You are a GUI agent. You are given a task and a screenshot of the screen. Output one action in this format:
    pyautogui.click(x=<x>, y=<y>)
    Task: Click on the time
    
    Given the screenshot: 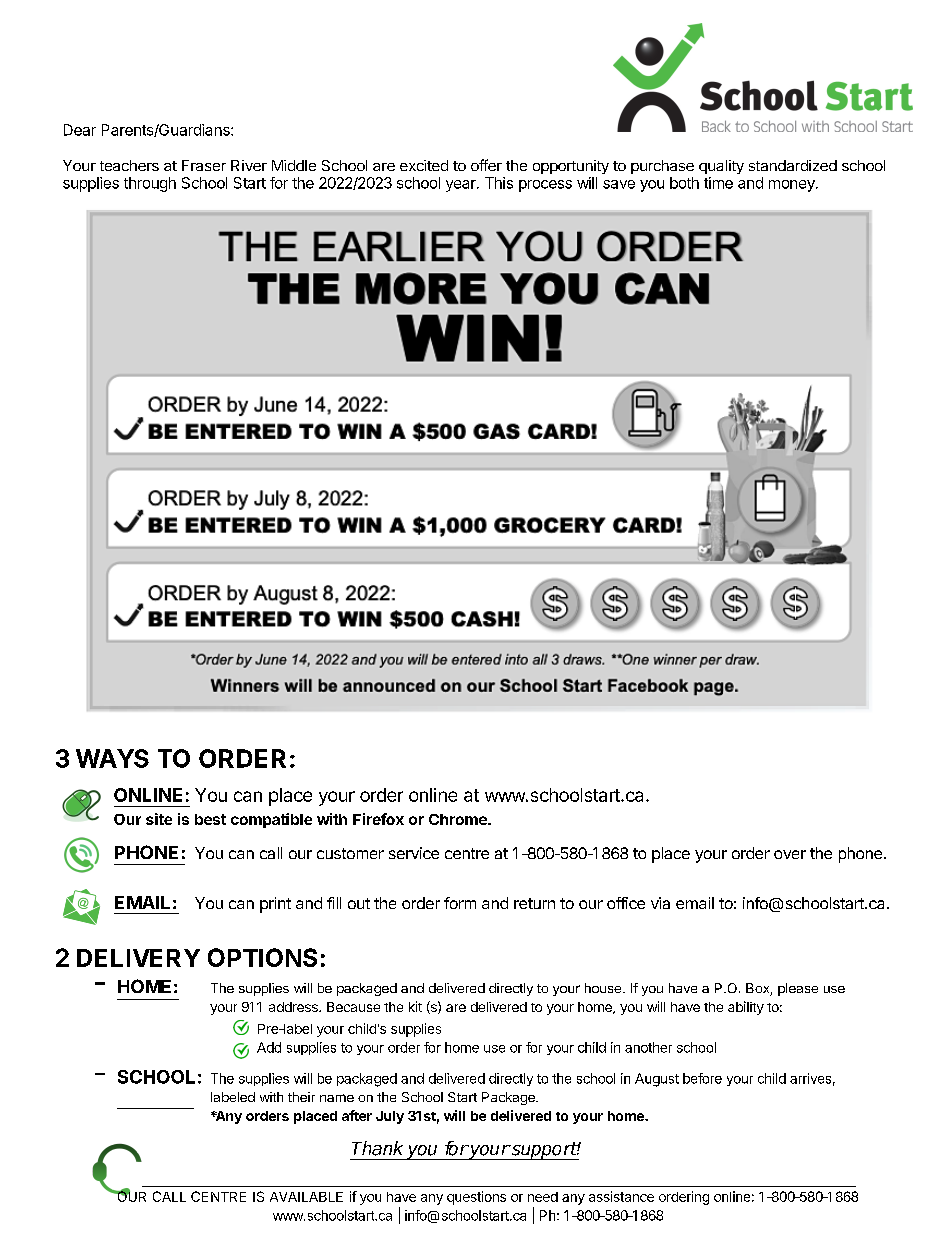 What is the action you would take?
    pyautogui.click(x=718, y=183)
